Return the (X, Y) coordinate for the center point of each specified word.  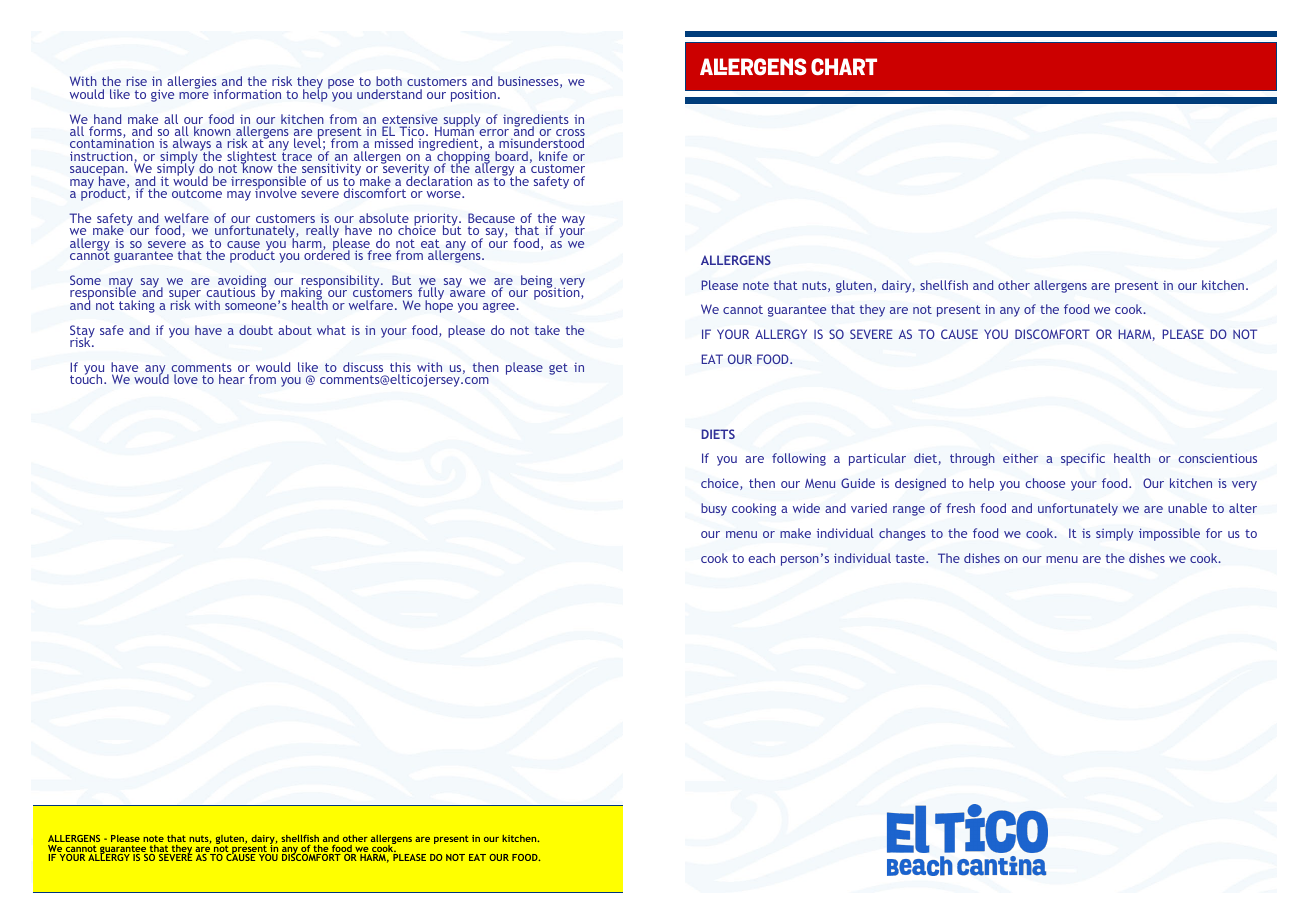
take (547, 330)
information (247, 94)
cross (570, 134)
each (761, 558)
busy (714, 509)
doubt (256, 330)
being (538, 283)
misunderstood (541, 145)
